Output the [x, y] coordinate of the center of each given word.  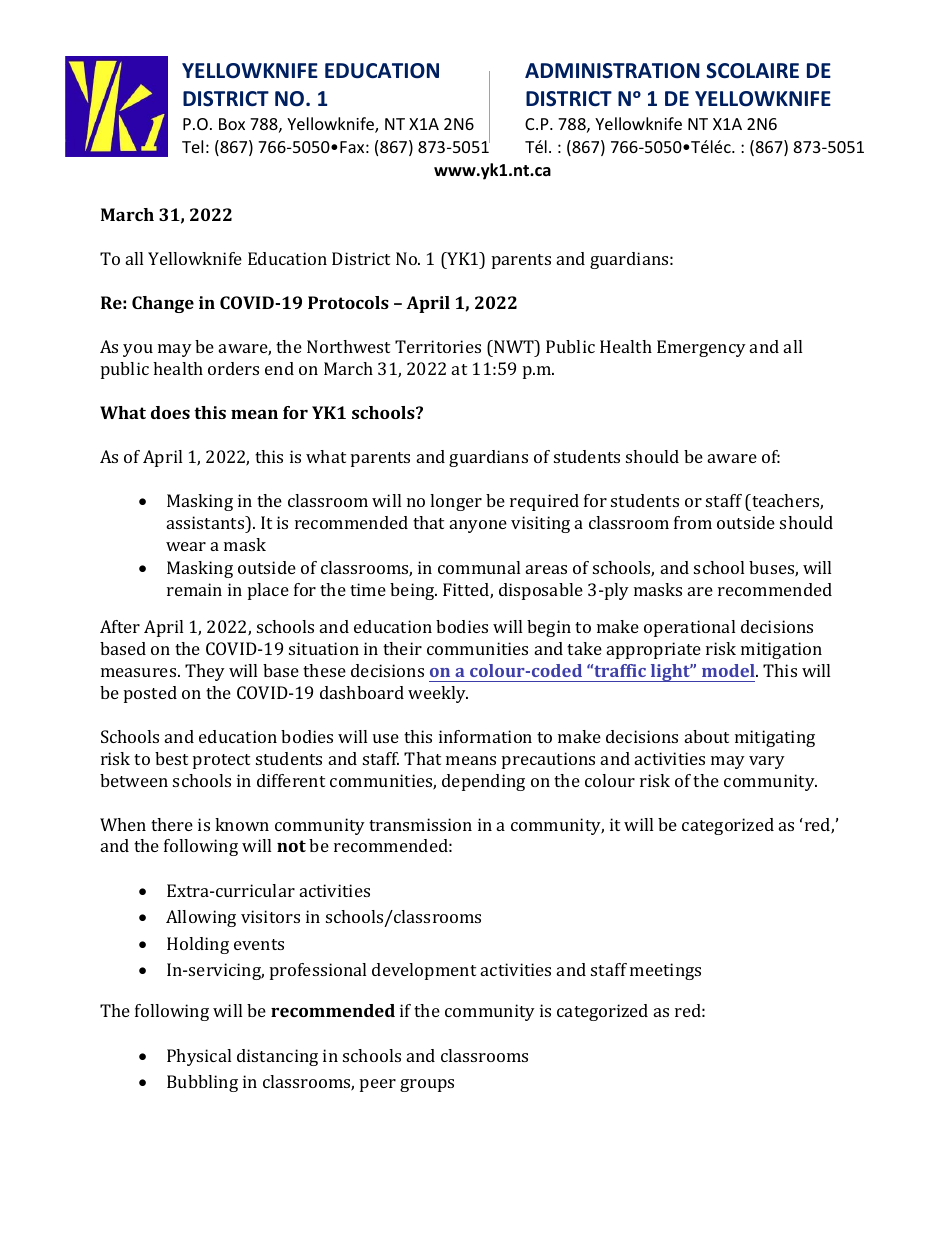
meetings [665, 971]
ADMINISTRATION [612, 71]
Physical [199, 1057]
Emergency [701, 348]
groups [427, 1085]
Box [232, 124]
